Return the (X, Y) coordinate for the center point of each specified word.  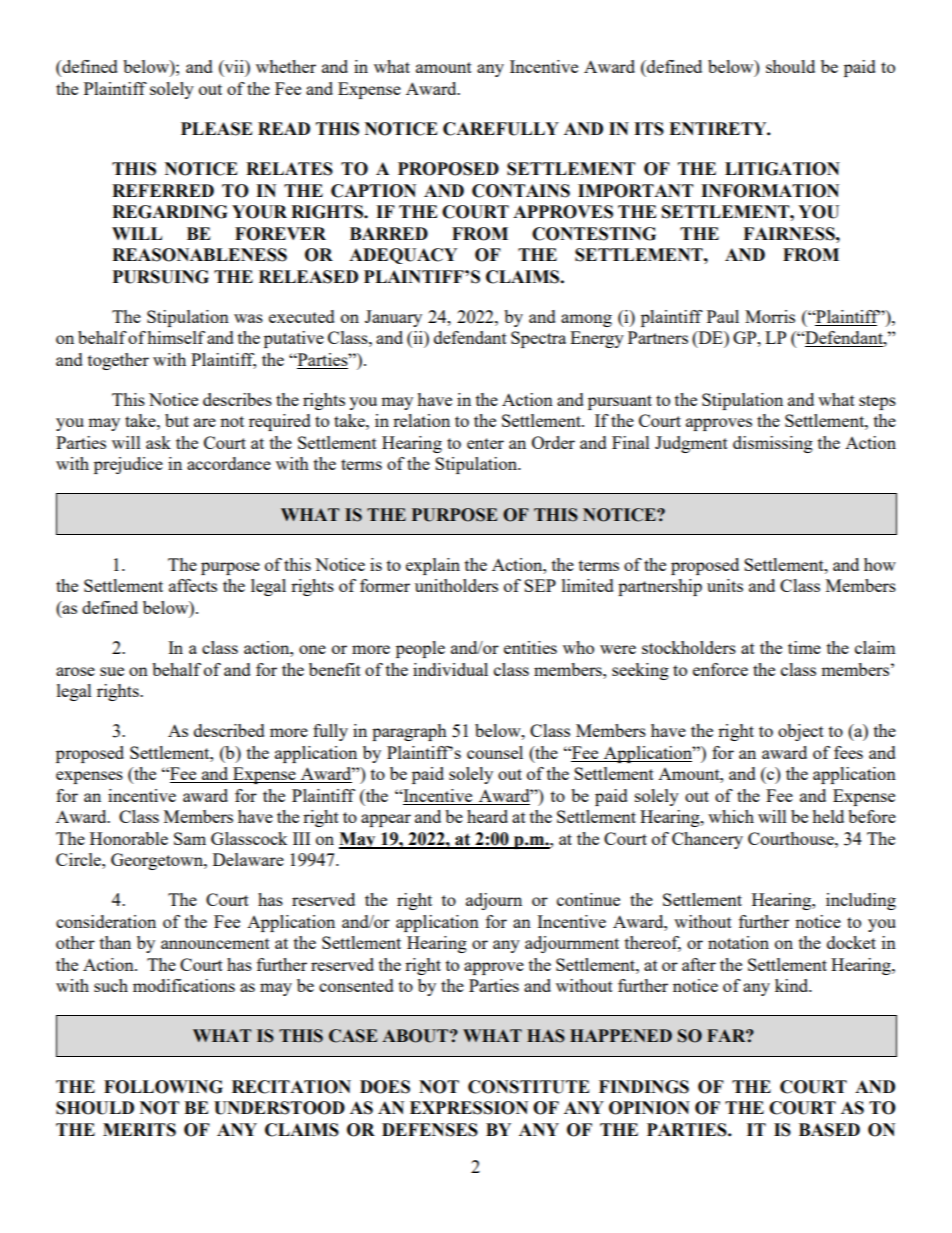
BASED (829, 1130)
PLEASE (217, 129)
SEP (540, 585)
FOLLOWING (163, 1087)
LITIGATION (782, 169)
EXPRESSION (469, 1108)
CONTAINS (521, 191)
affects (193, 585)
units (725, 585)
